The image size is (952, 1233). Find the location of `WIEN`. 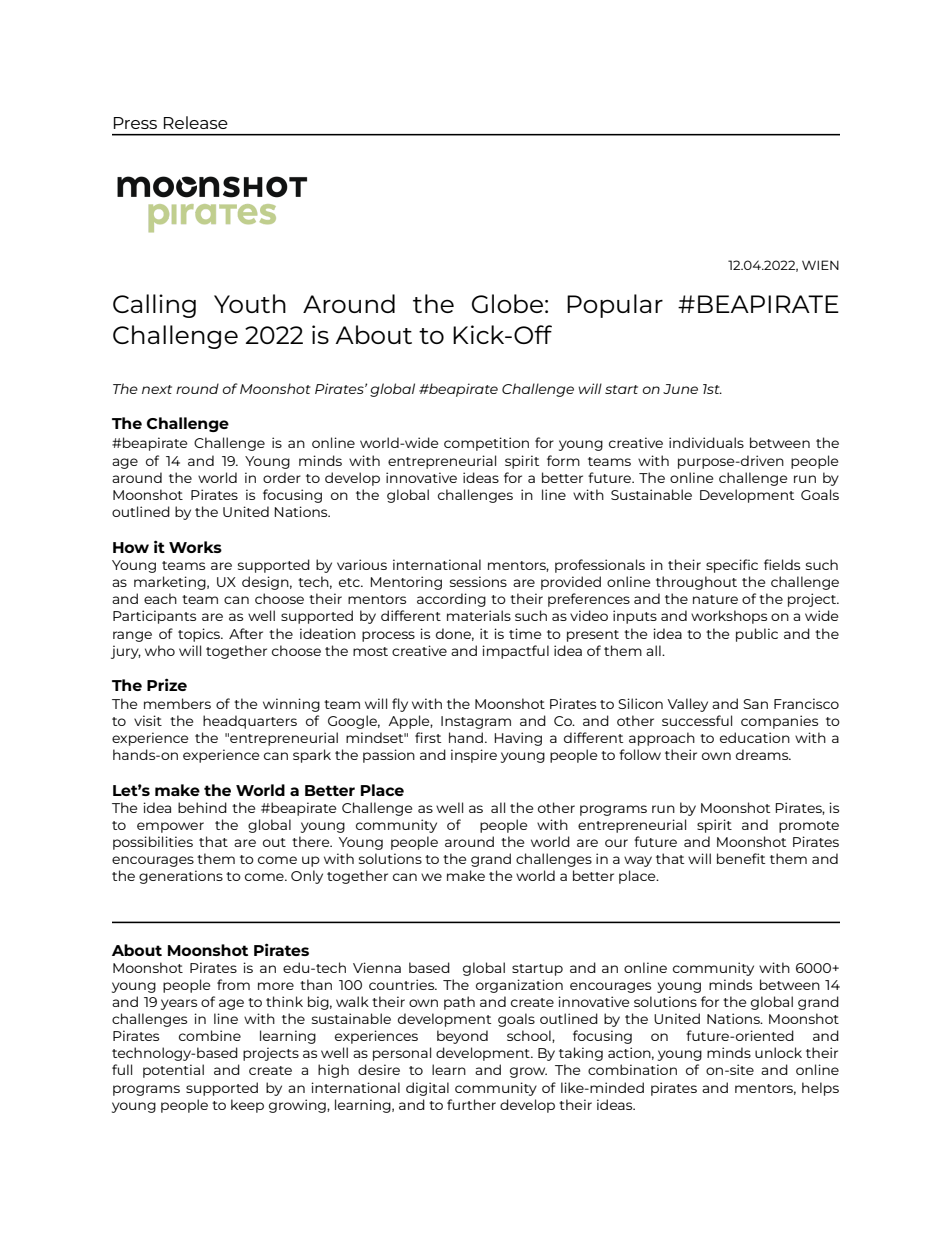

WIEN is located at coordinates (820, 265).
